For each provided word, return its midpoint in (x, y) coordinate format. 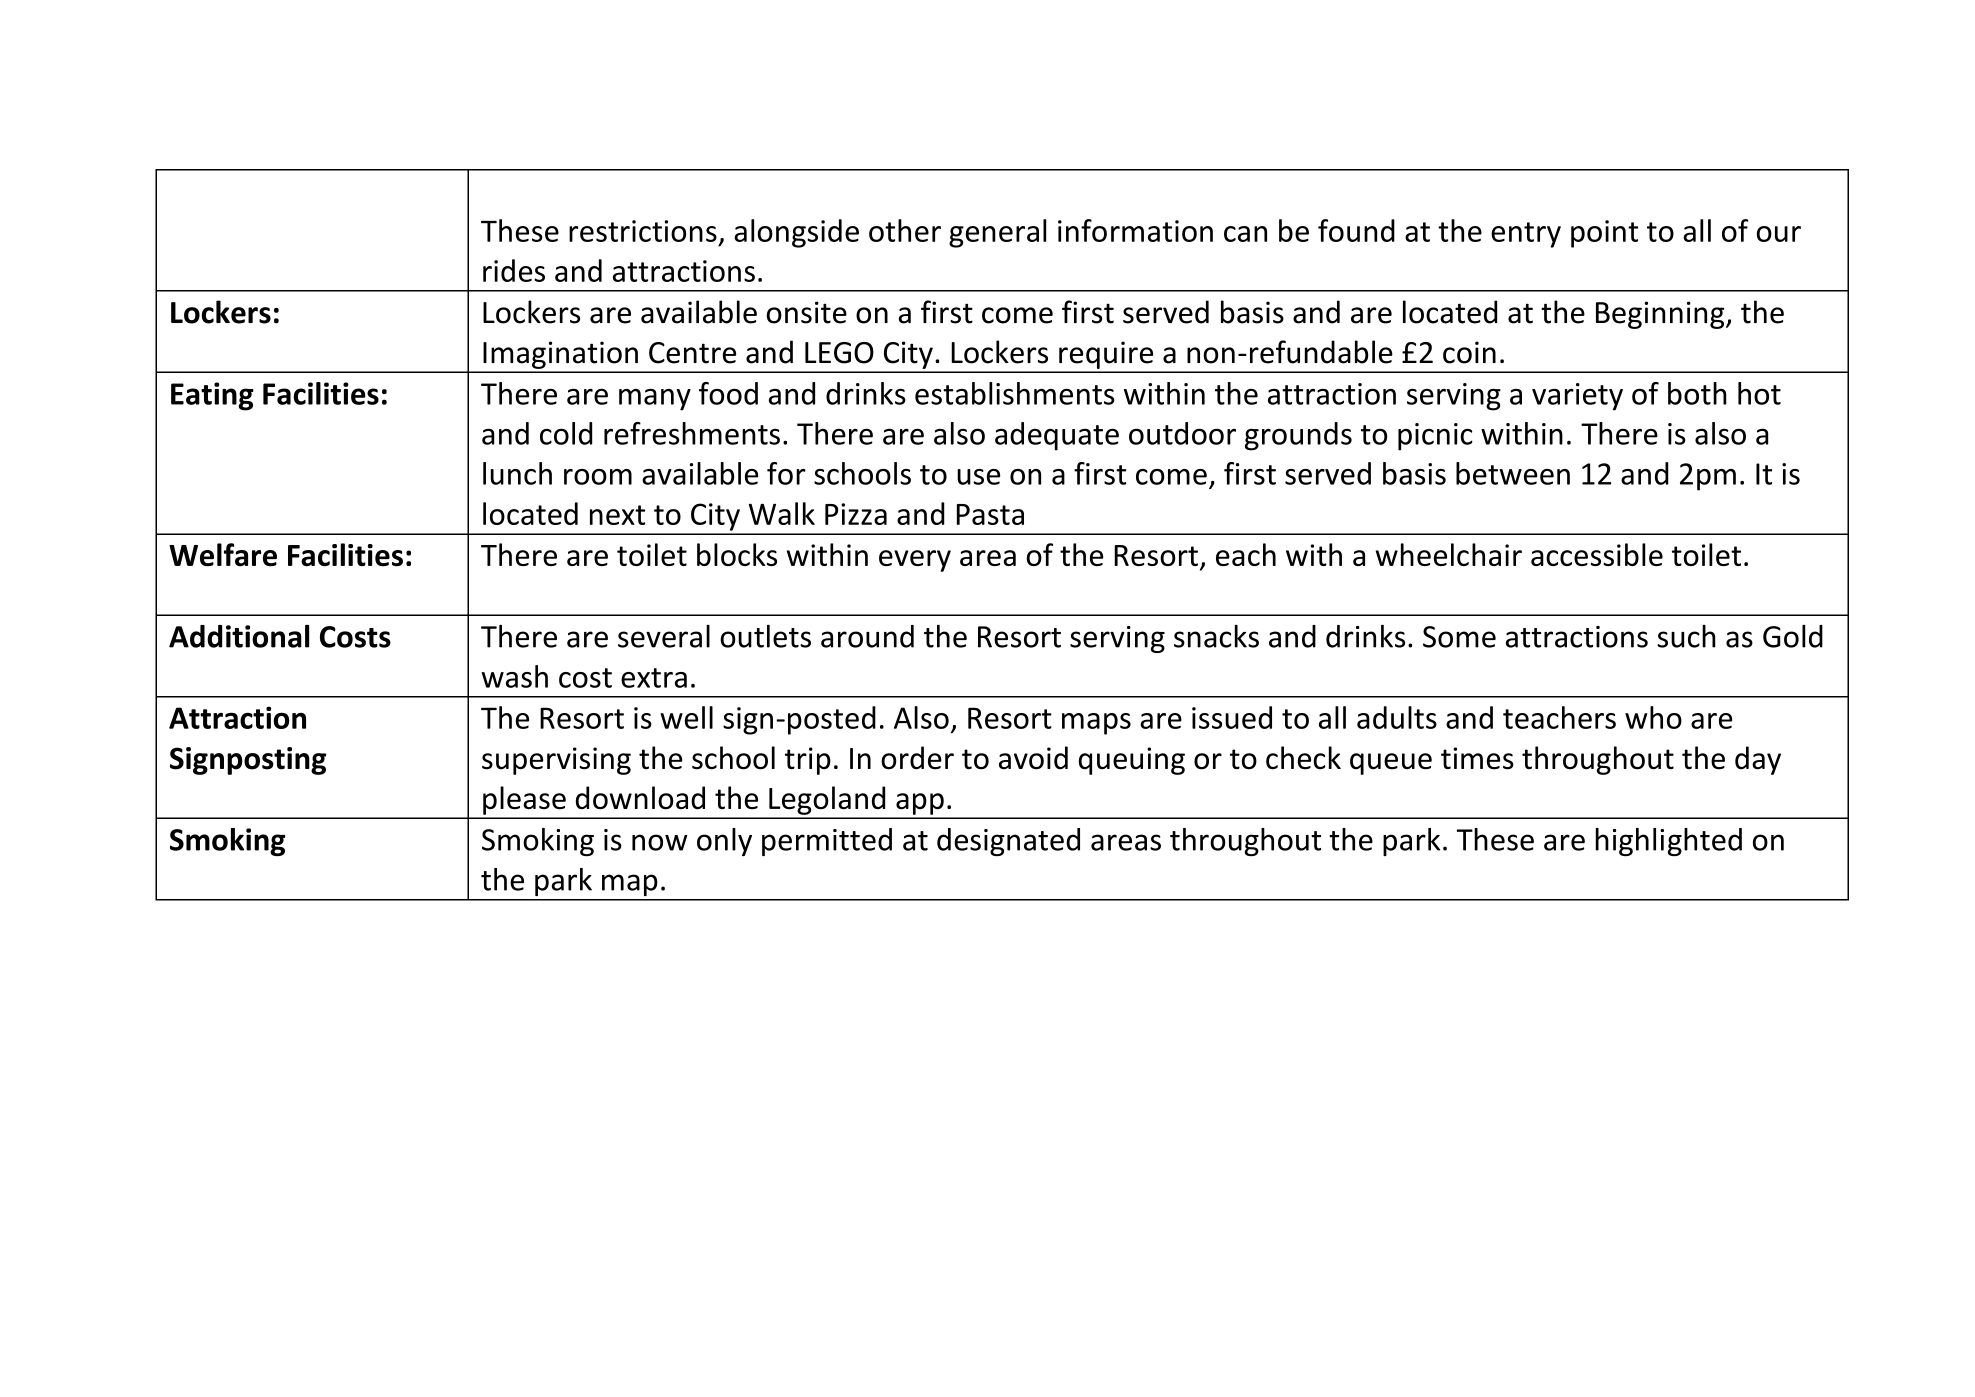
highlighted (1668, 842)
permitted (827, 842)
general (998, 233)
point (1604, 234)
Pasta (990, 514)
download (640, 798)
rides (514, 270)
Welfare (223, 555)
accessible (1597, 554)
